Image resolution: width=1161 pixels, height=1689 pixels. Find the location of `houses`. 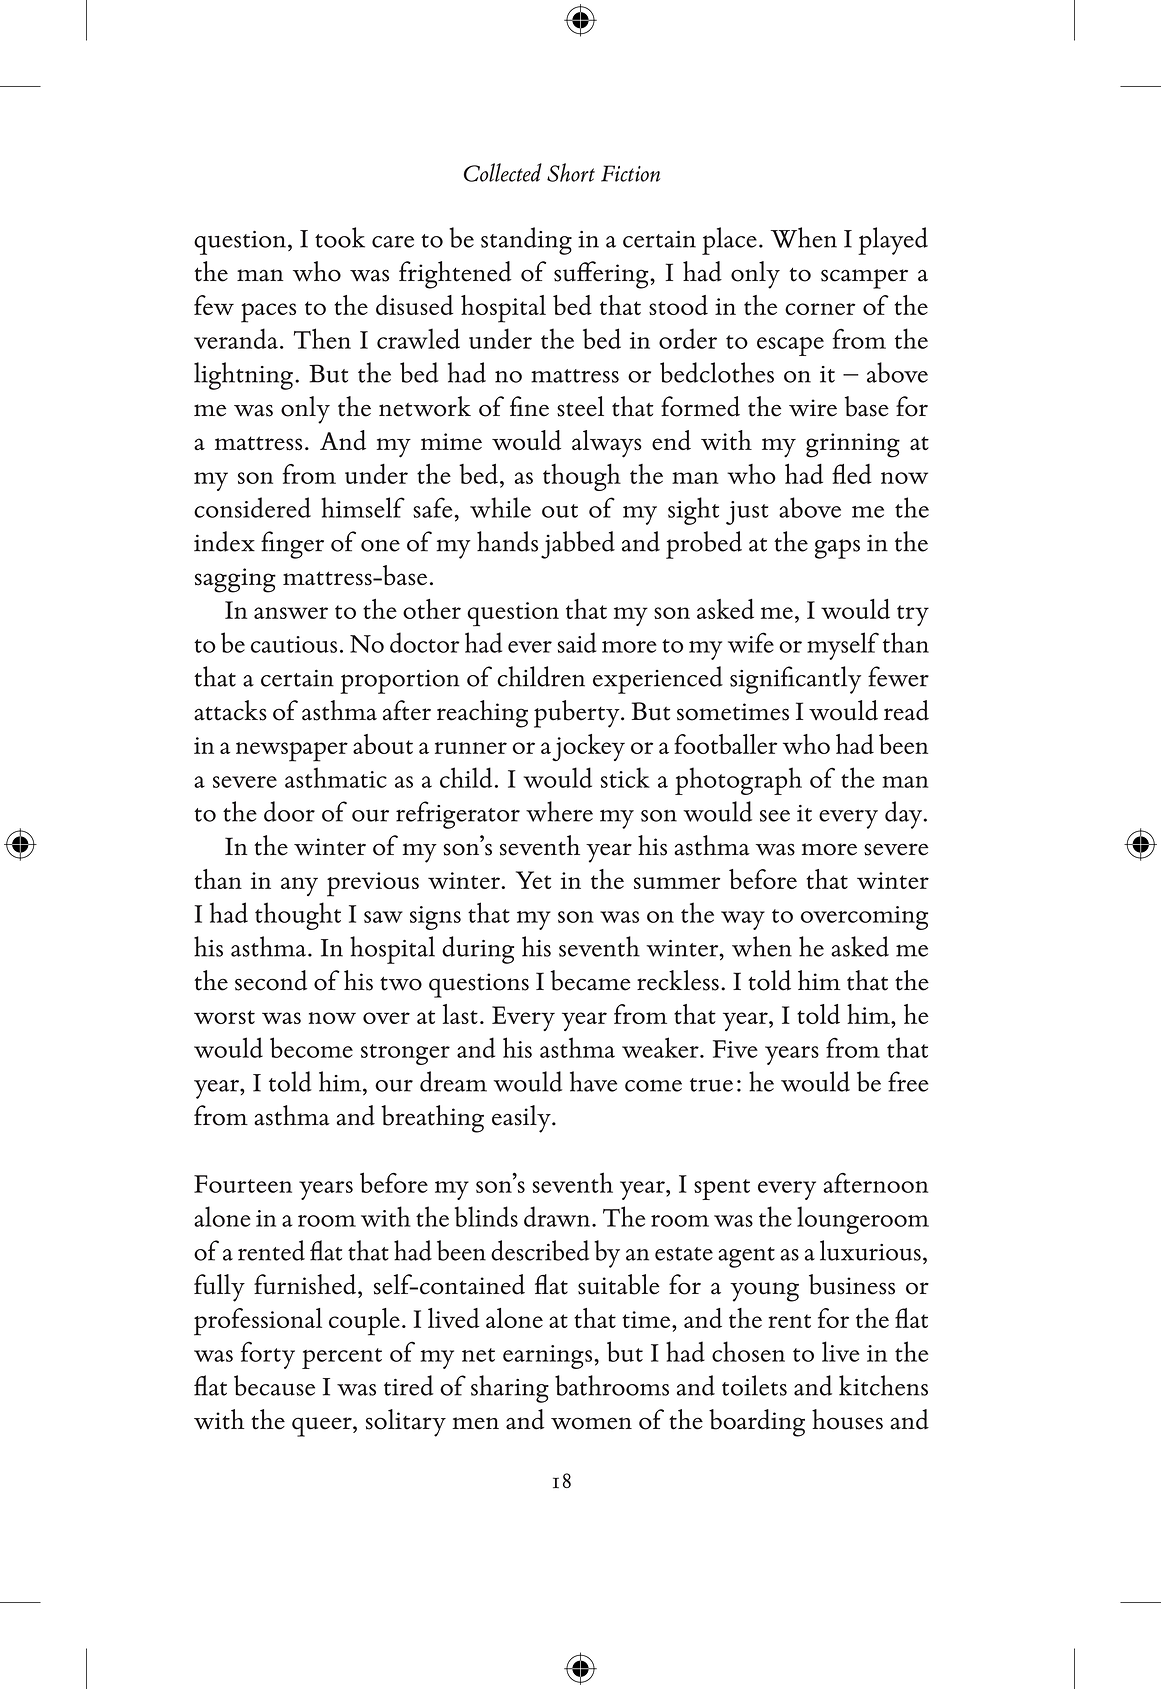

houses is located at coordinates (847, 1419).
